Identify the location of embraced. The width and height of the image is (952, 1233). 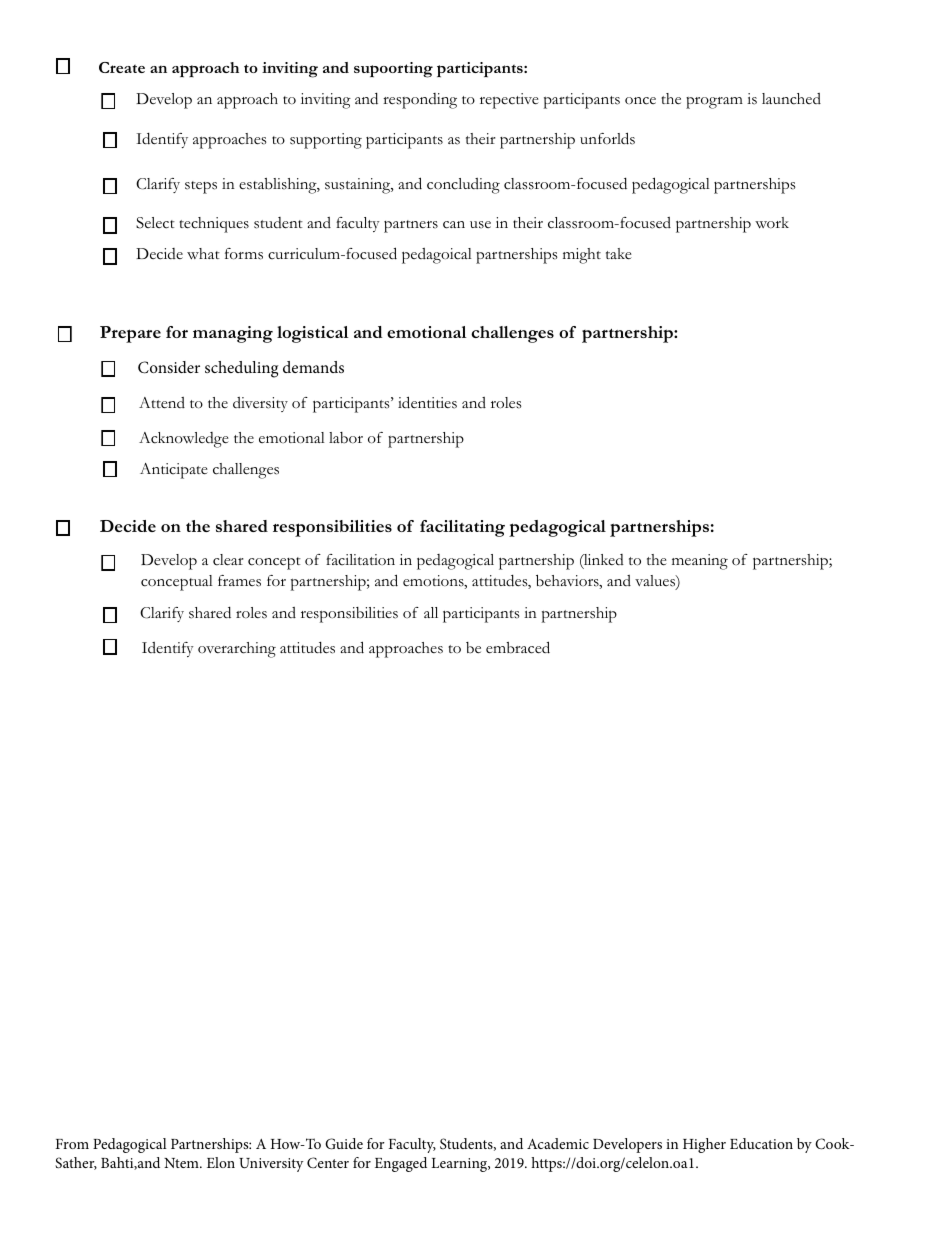
(518, 647).
